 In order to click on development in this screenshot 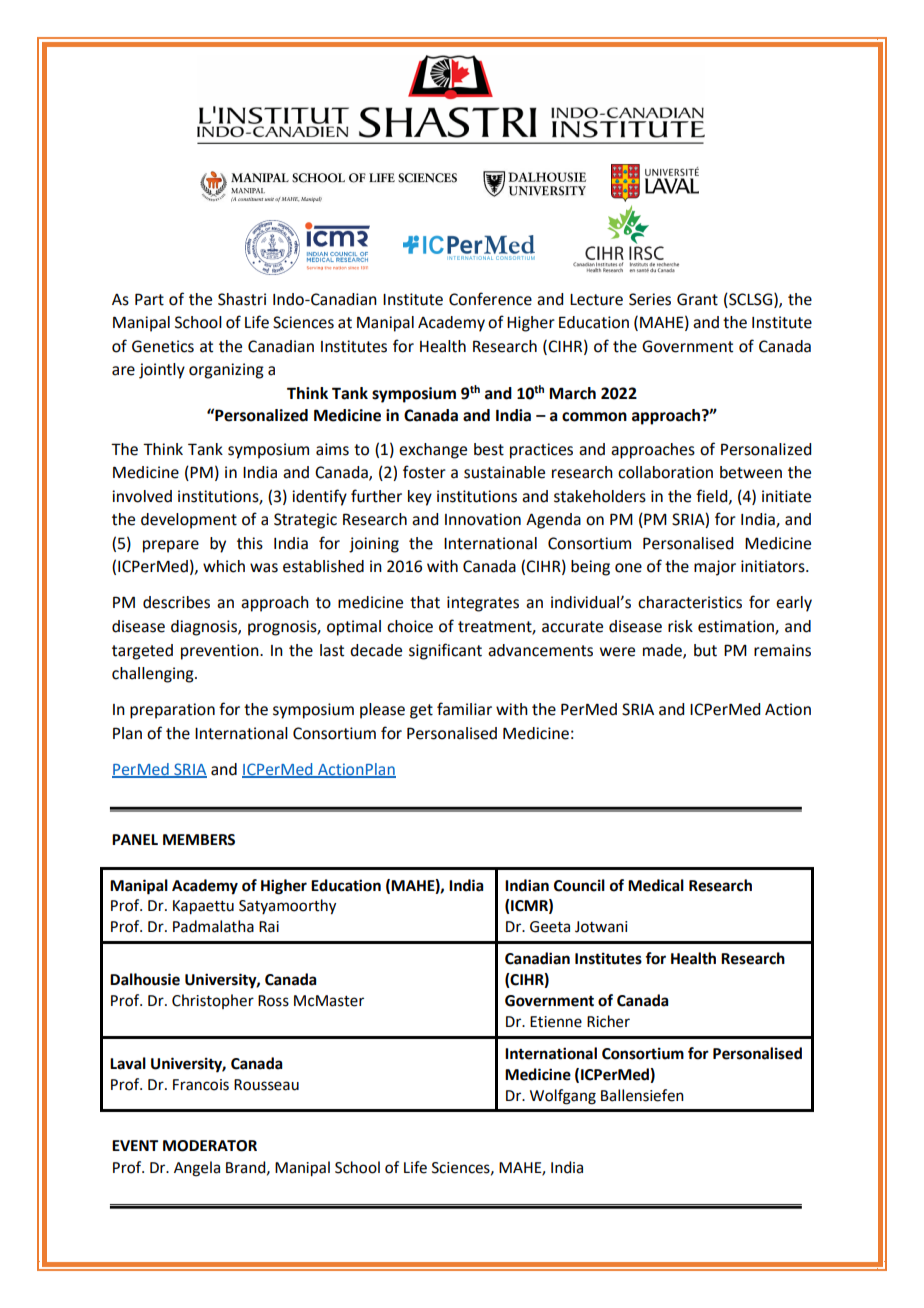, I will do `click(189, 521)`.
